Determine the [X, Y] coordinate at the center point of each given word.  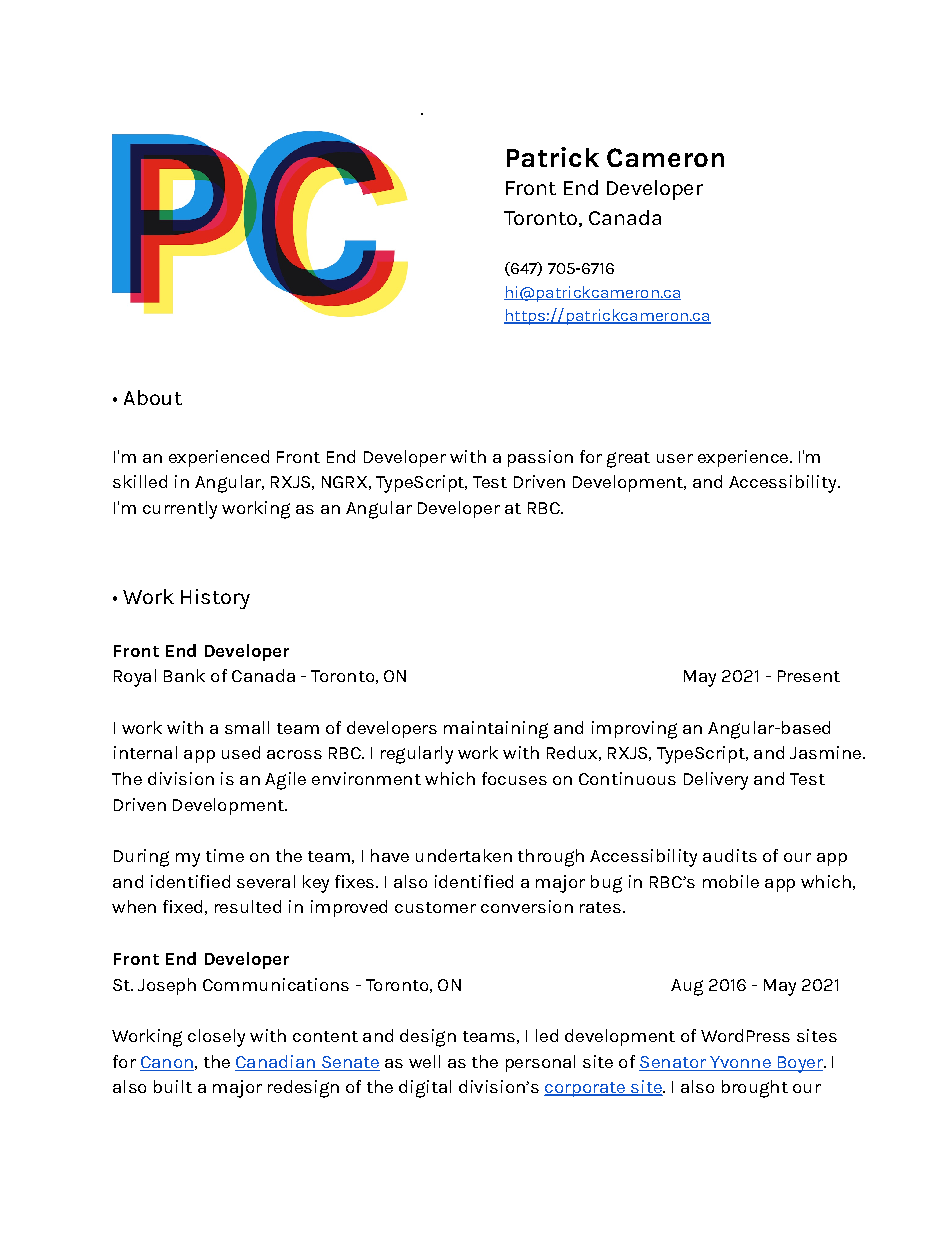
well [424, 1061]
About [153, 397]
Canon [167, 1062]
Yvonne [740, 1062]
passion [540, 458]
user [675, 458]
